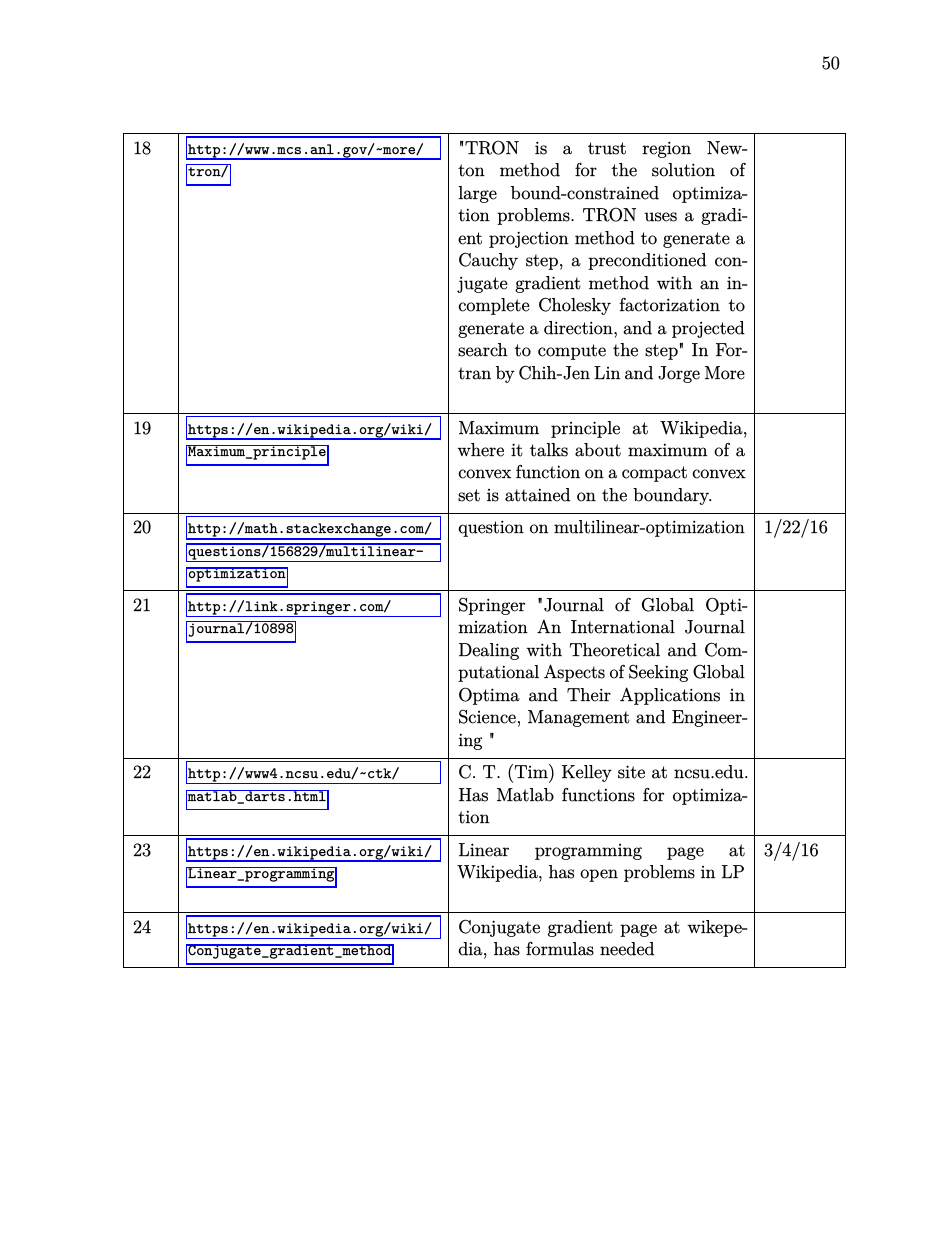 This document has width=952, height=1233. I want to click on formulas, so click(560, 949).
